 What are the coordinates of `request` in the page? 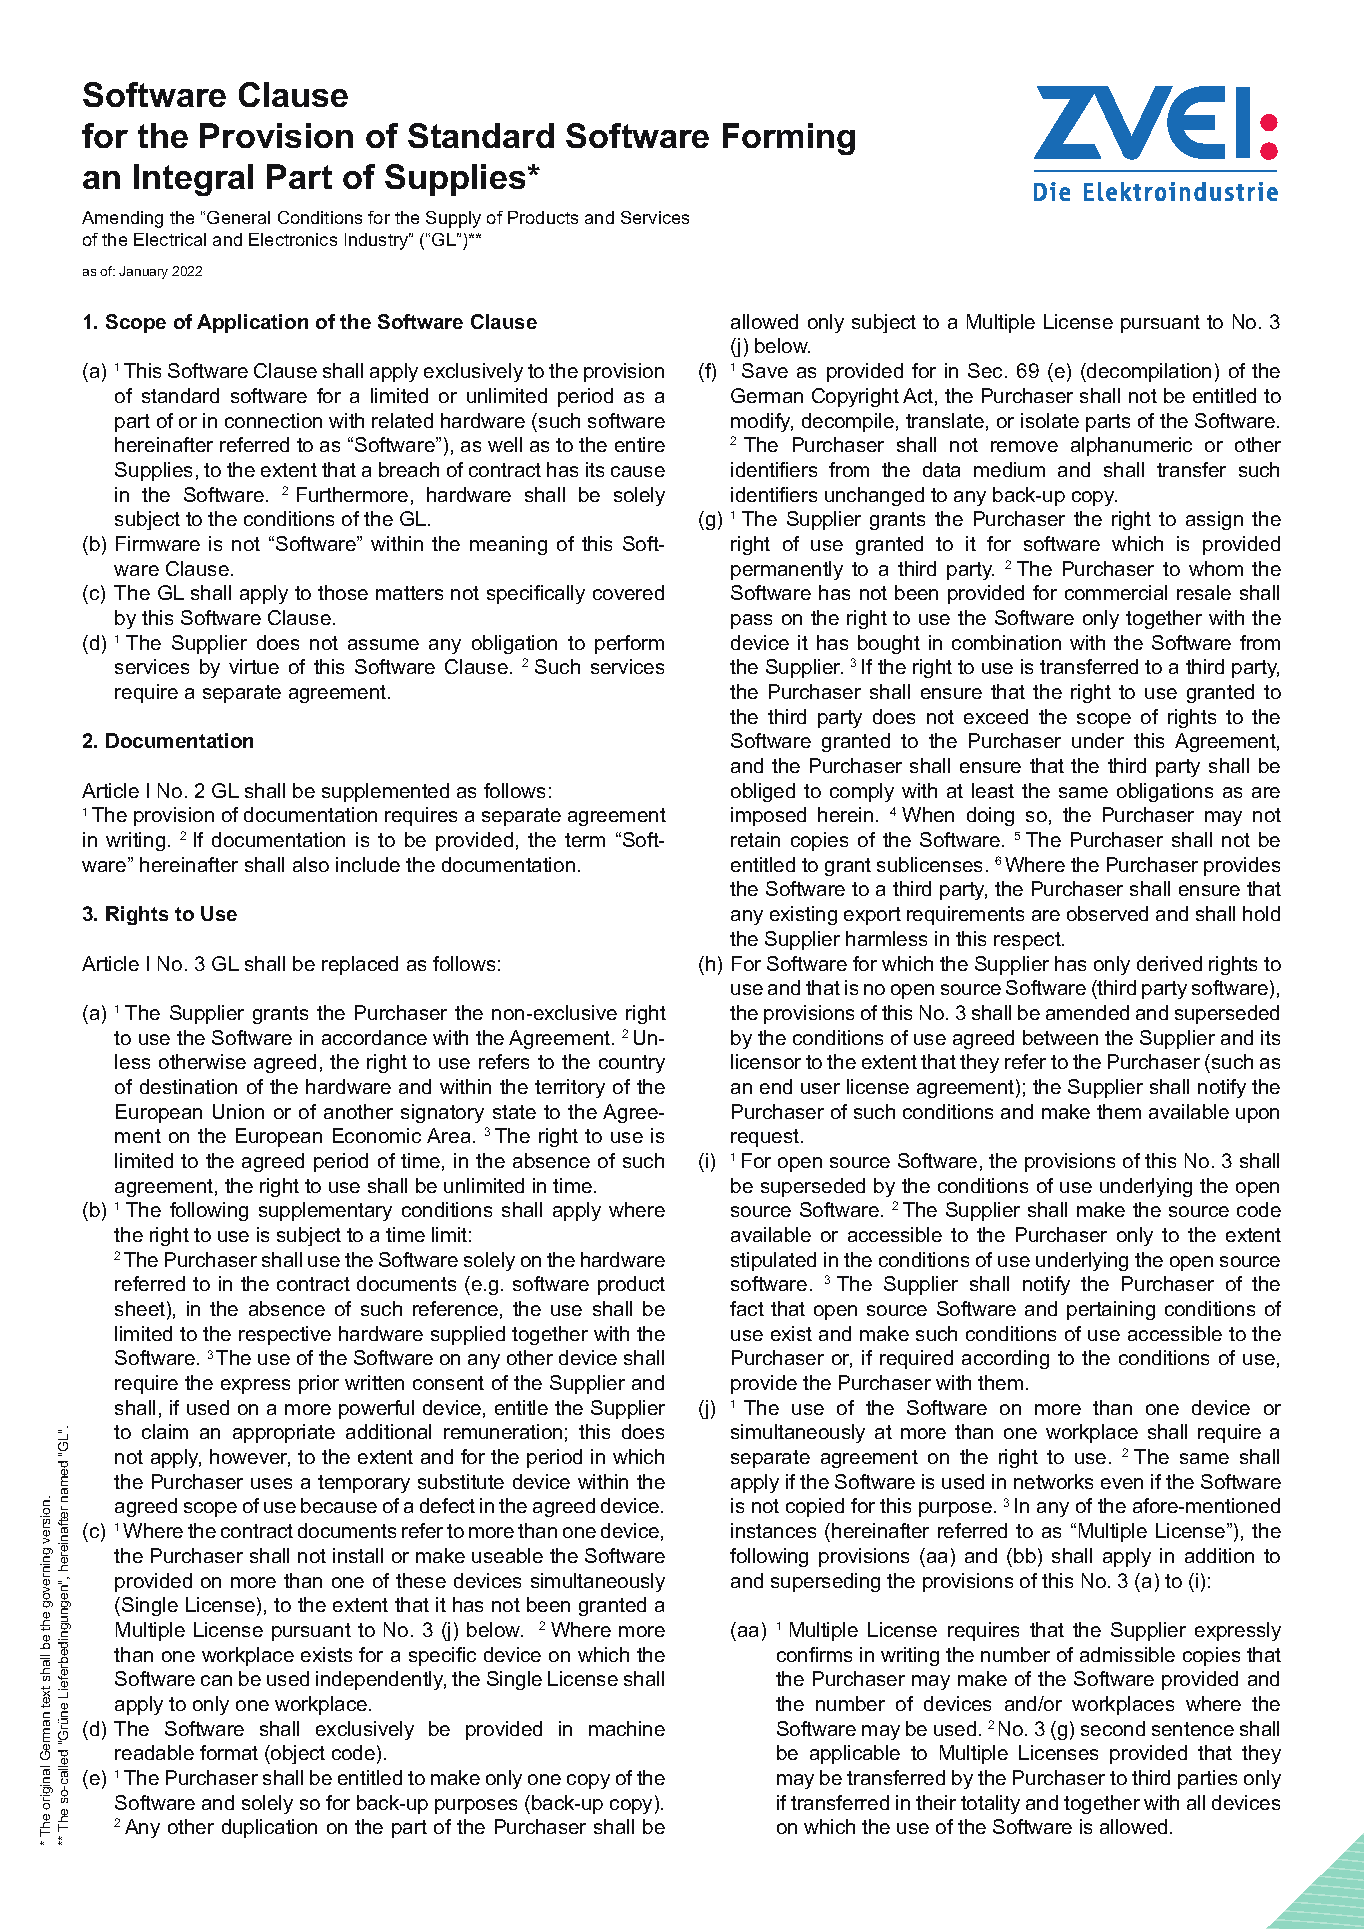 It's located at (765, 1138).
